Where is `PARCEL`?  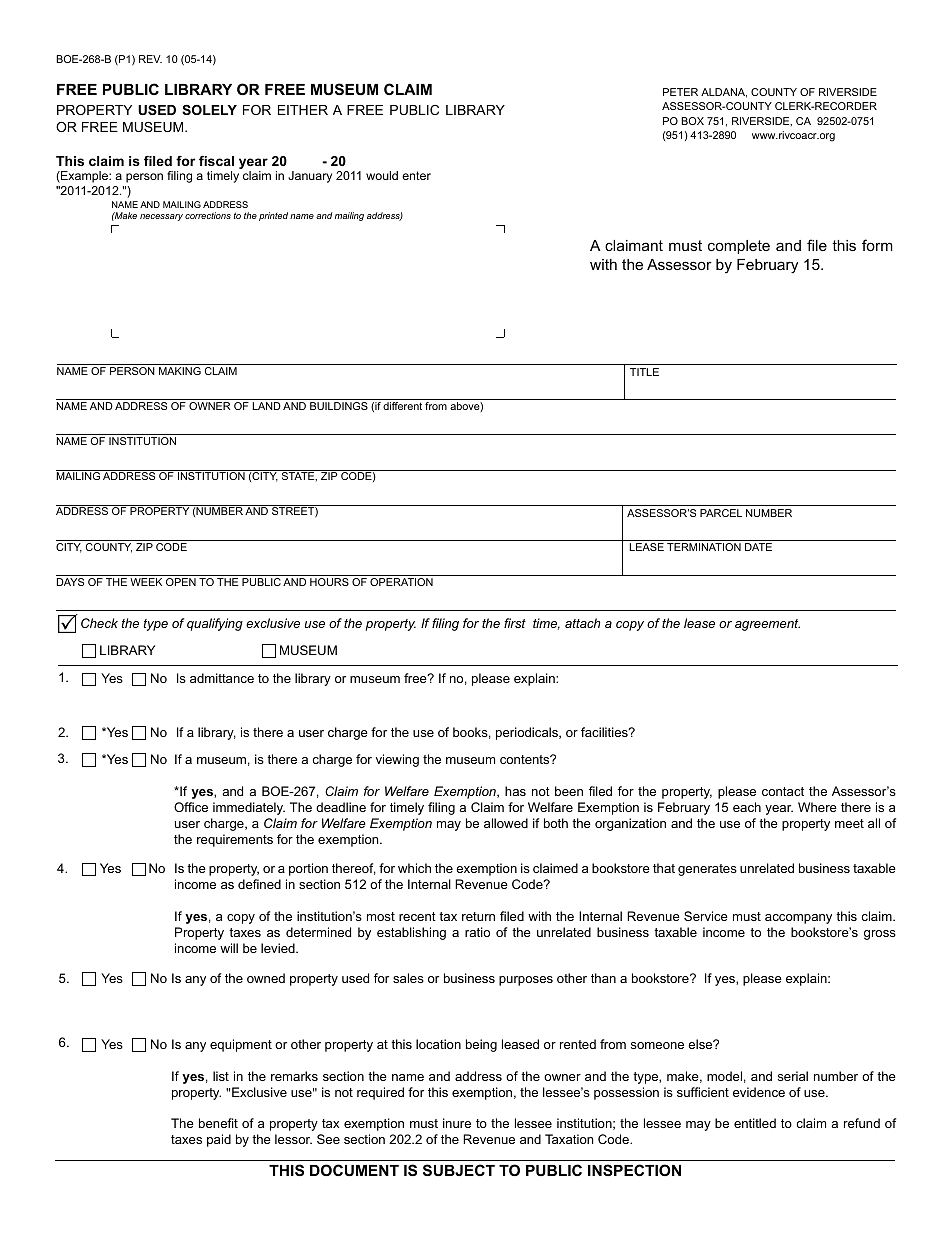 PARCEL is located at coordinates (721, 513).
